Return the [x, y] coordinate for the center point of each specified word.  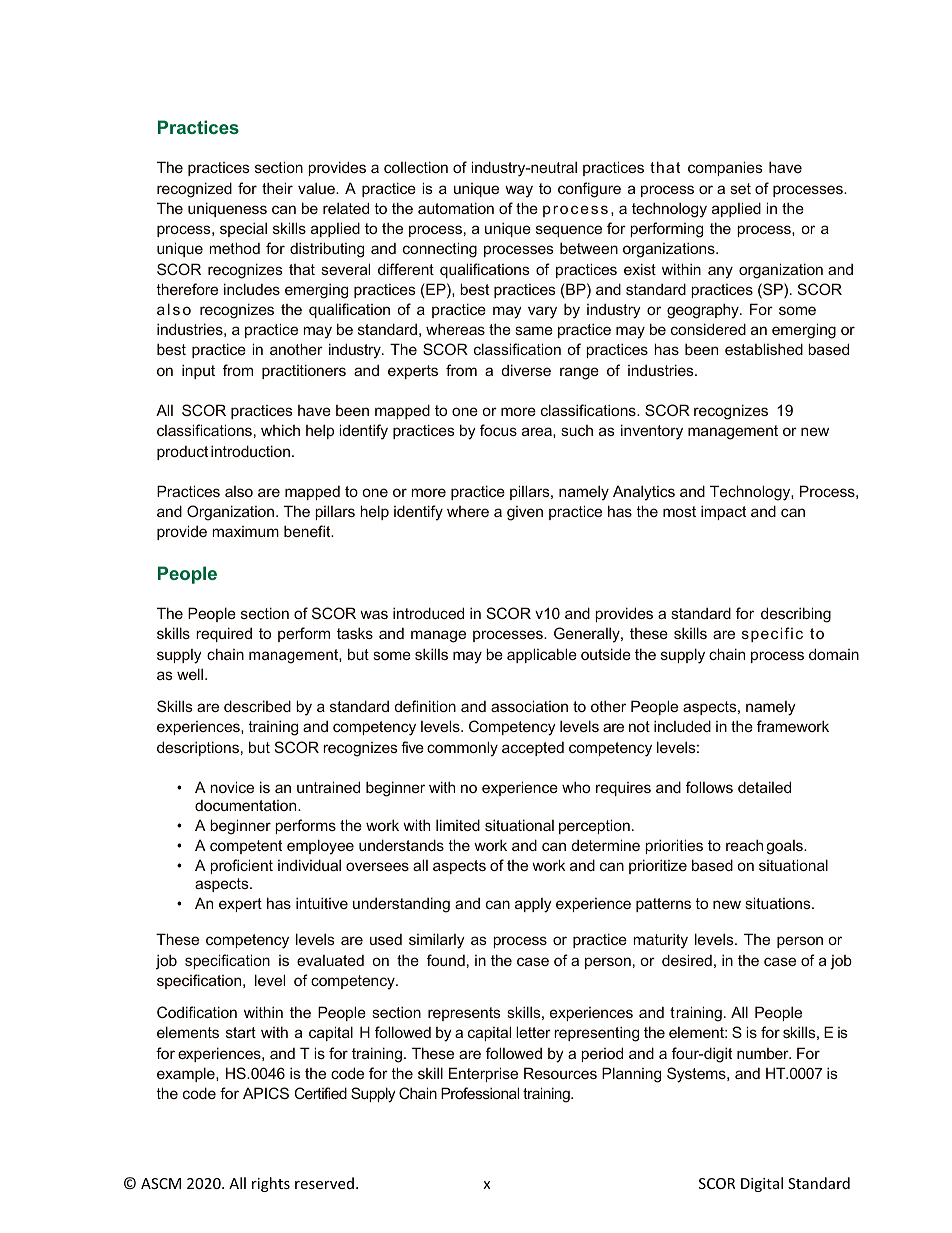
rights [271, 1184]
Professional [480, 1093]
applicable [542, 655]
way [519, 191]
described [257, 706]
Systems [697, 1075]
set [740, 188]
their [277, 188]
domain [834, 654]
